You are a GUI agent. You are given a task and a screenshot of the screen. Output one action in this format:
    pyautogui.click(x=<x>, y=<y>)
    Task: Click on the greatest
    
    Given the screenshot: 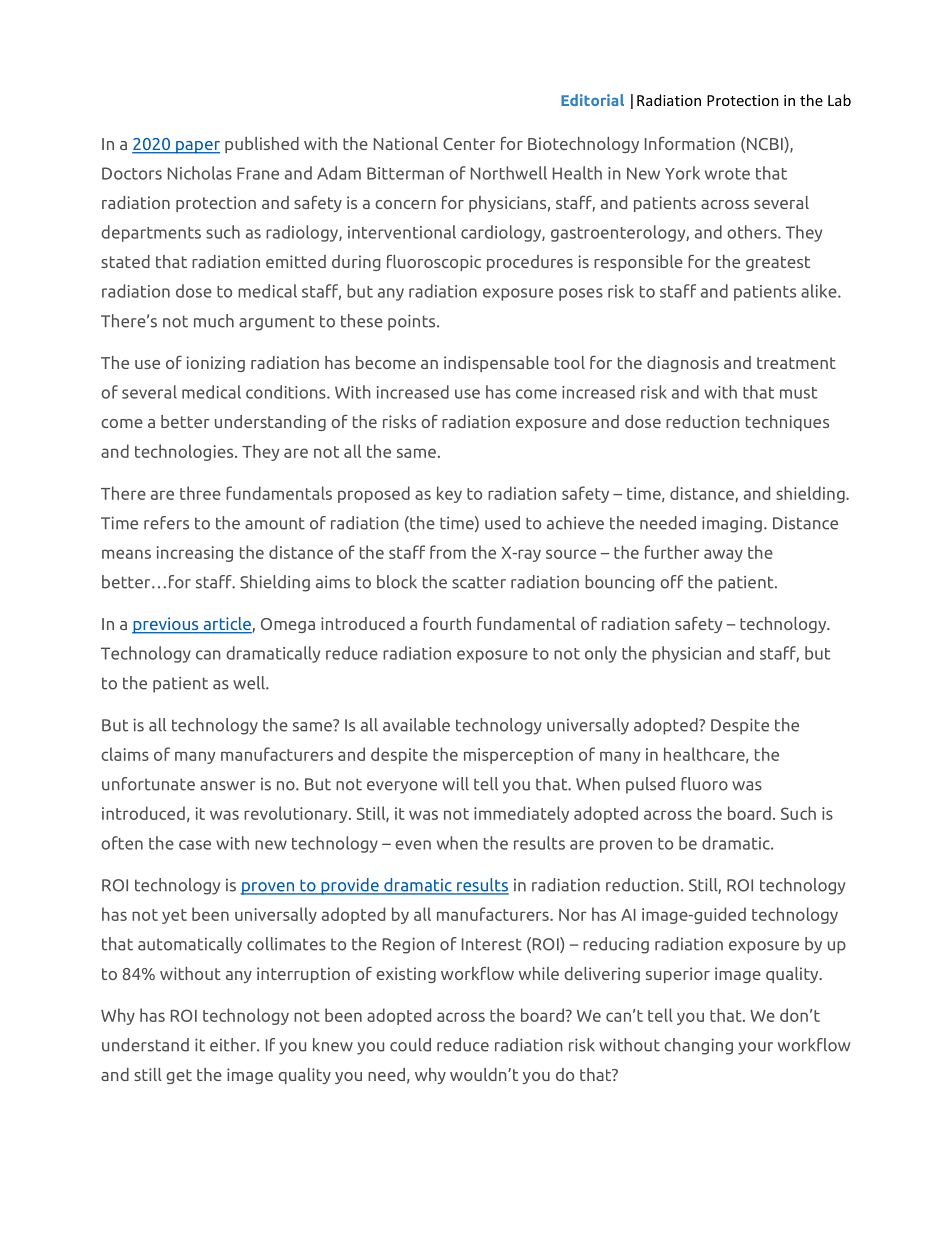 What is the action you would take?
    pyautogui.click(x=778, y=263)
